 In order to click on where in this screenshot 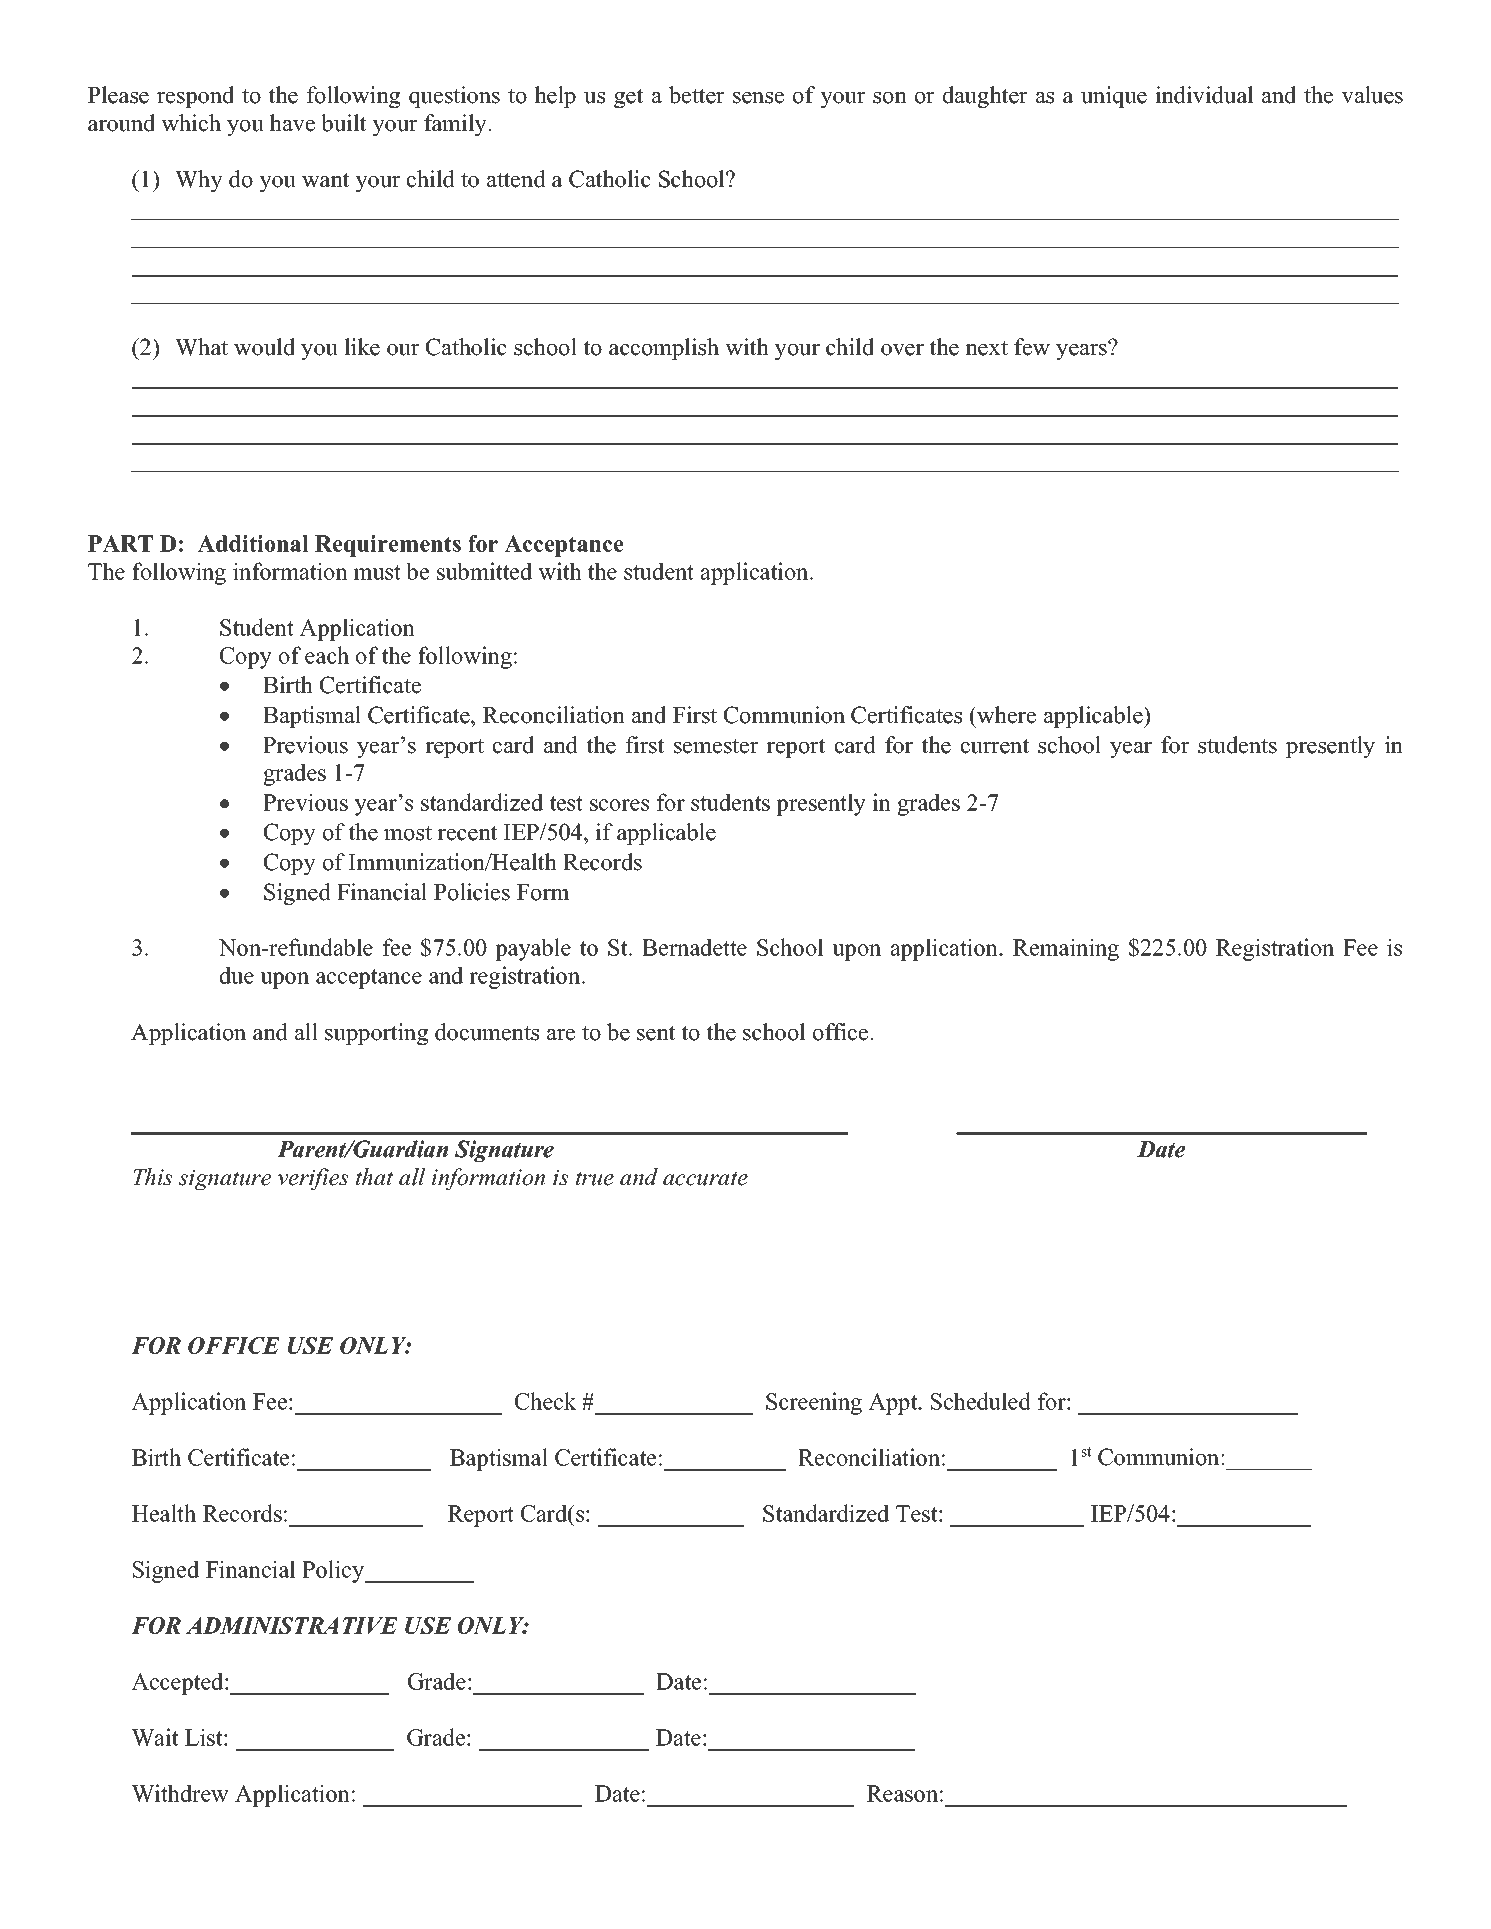, I will do `click(1005, 715)`.
